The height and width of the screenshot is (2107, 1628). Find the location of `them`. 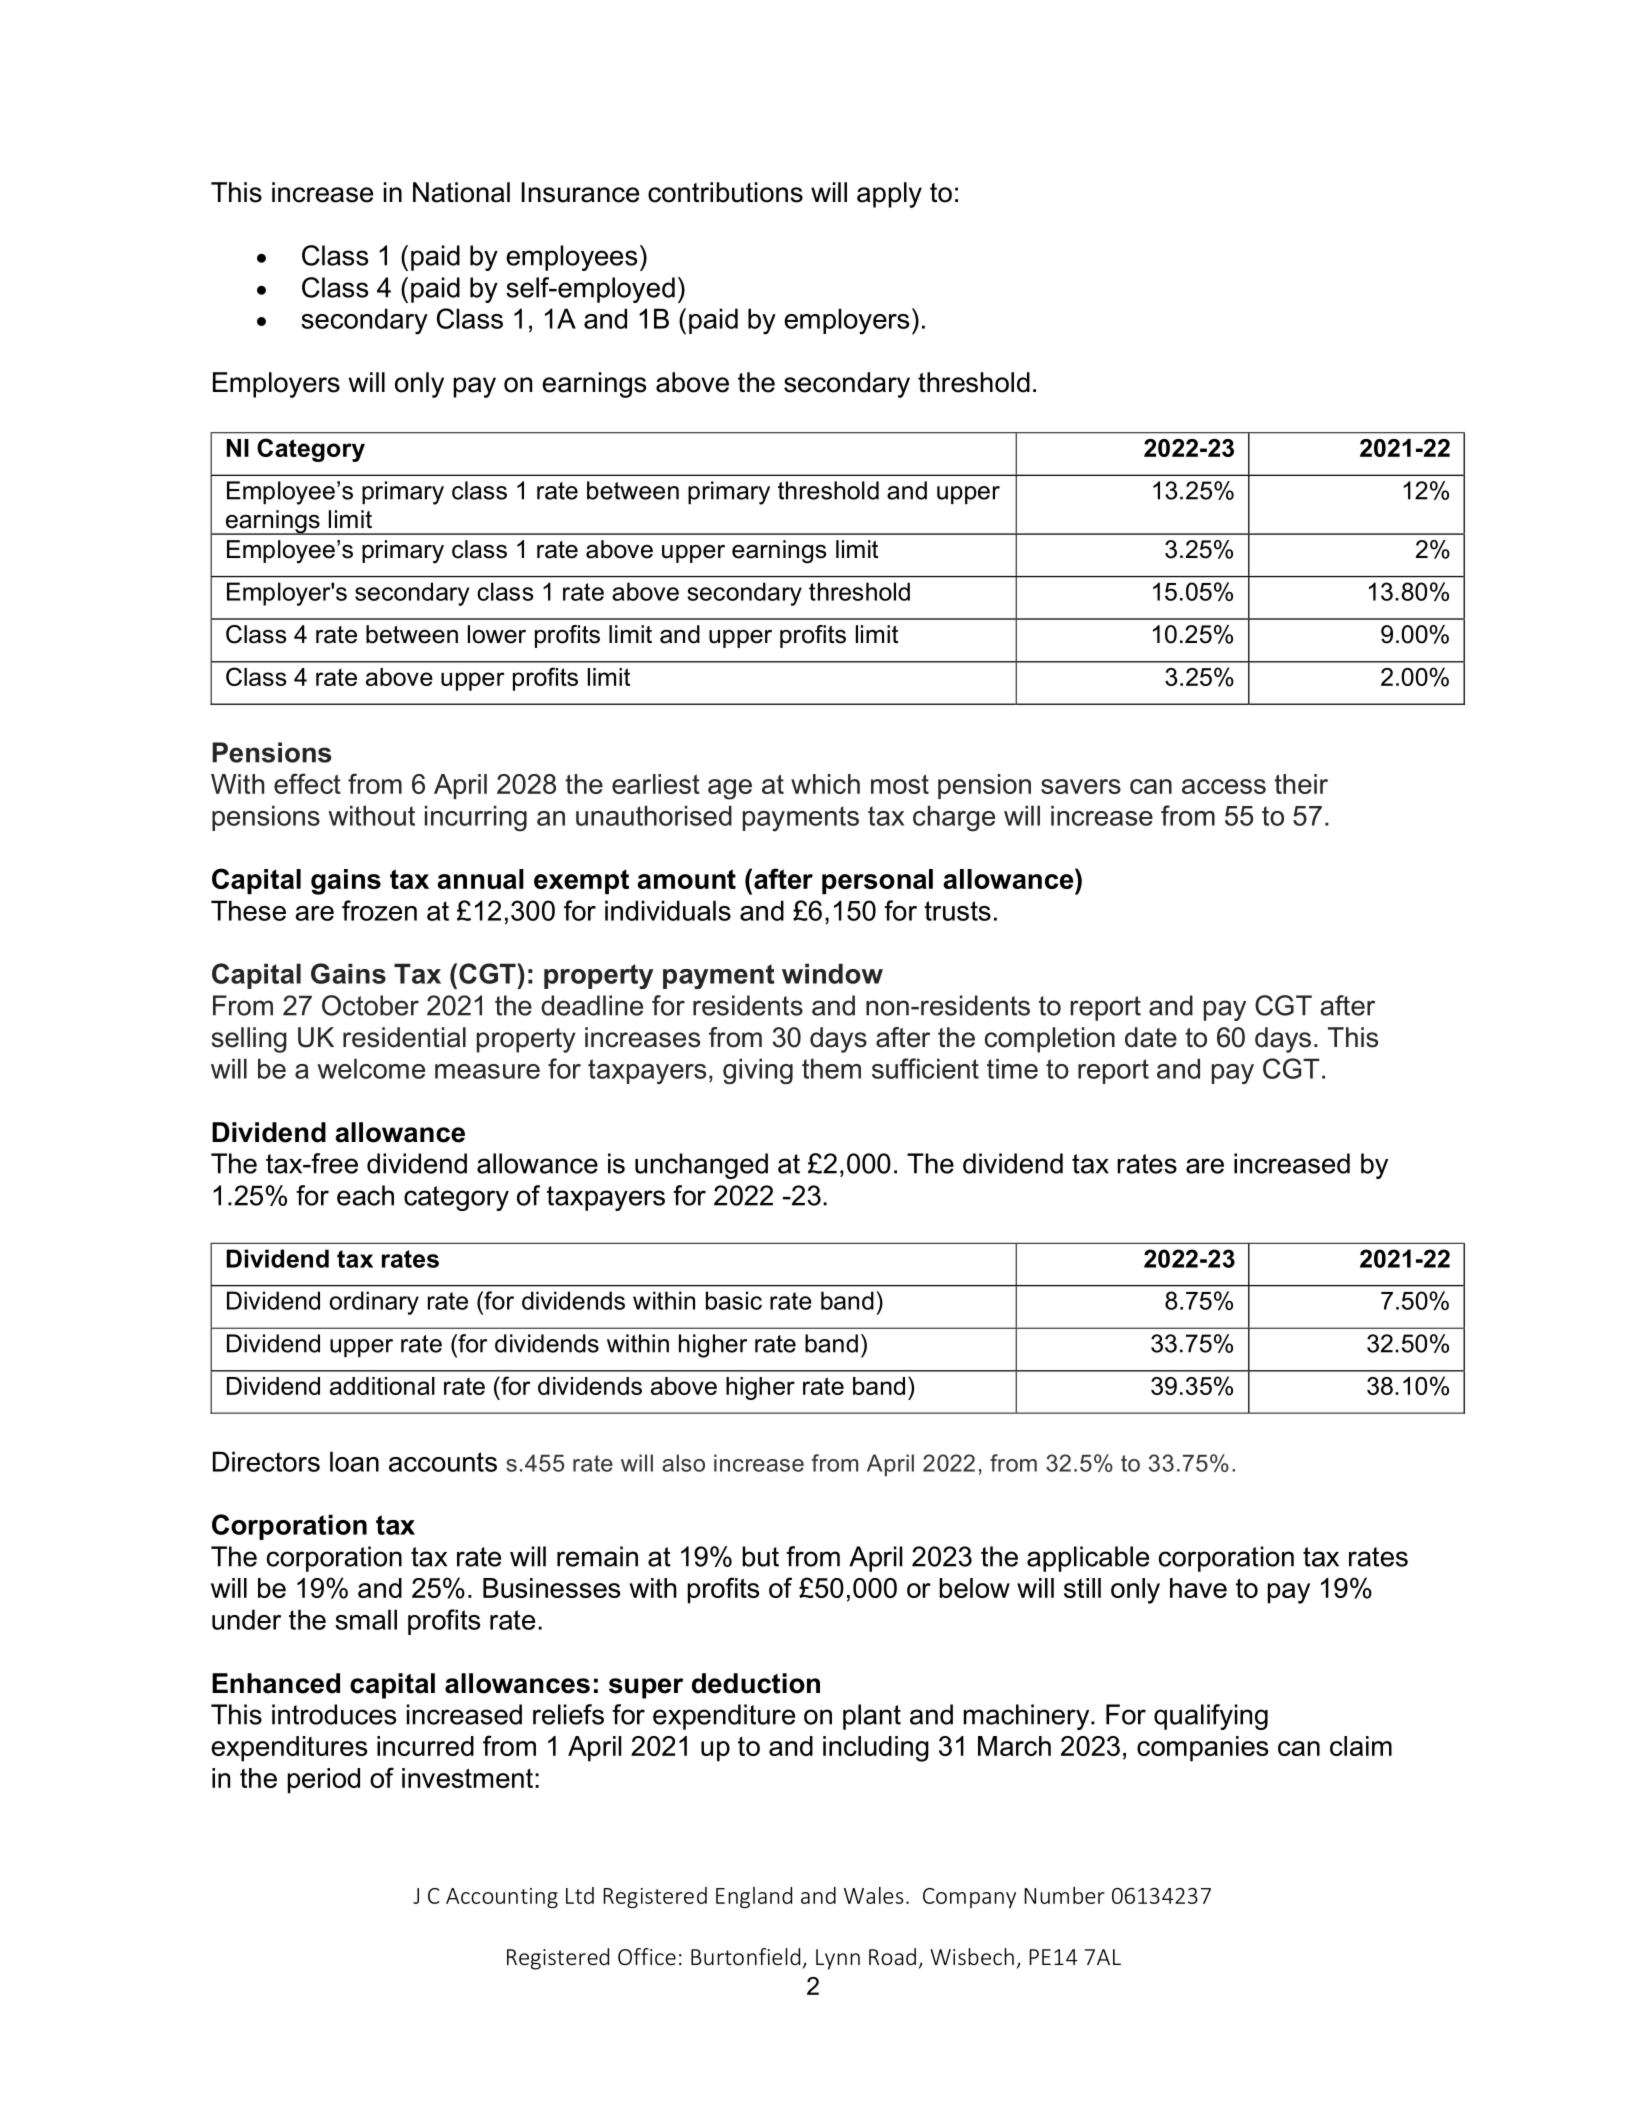

them is located at coordinates (831, 1068).
